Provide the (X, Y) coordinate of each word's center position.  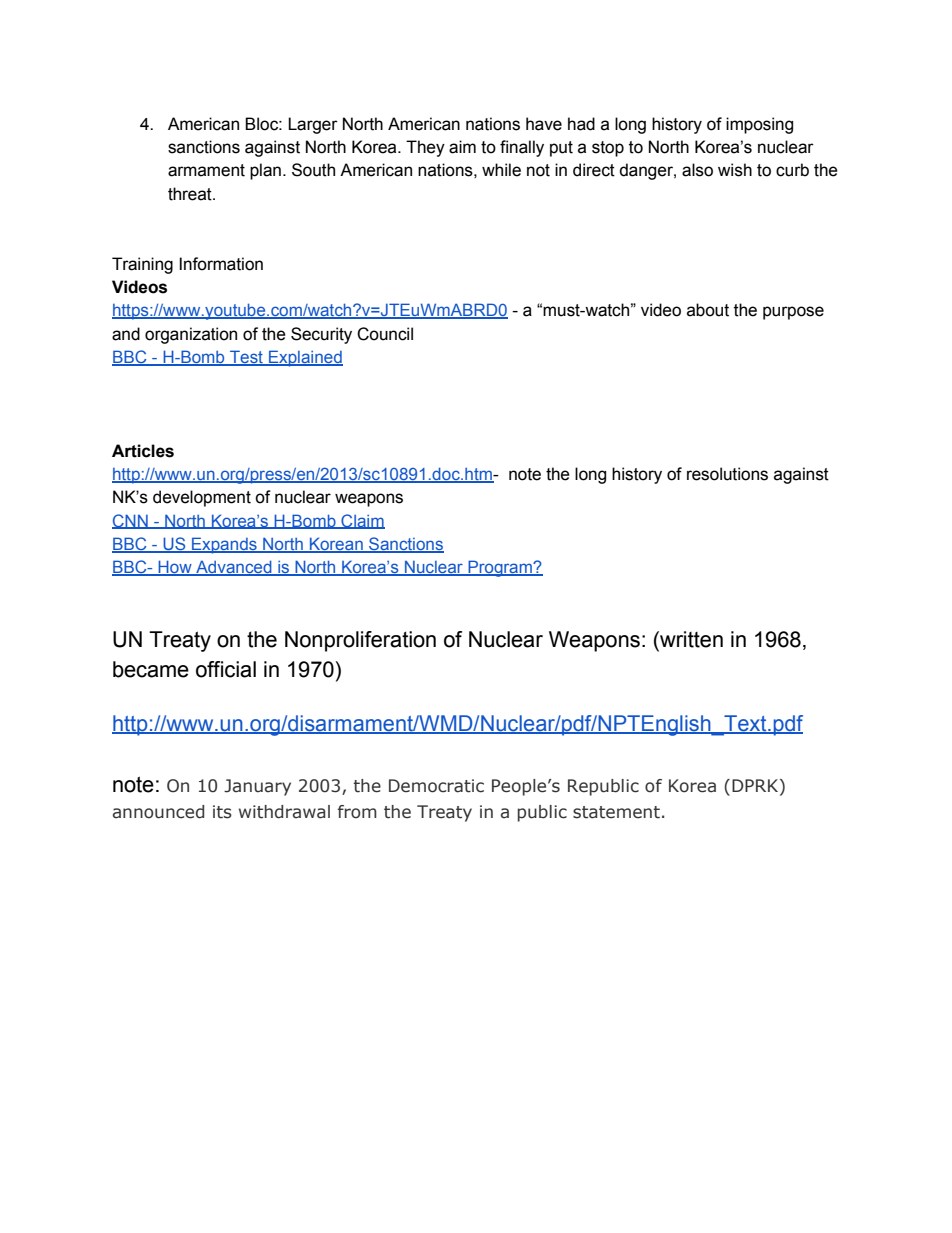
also (697, 170)
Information (221, 264)
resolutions (727, 474)
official (226, 669)
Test (246, 358)
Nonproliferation (360, 641)
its (222, 812)
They (425, 148)
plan (265, 171)
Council (385, 334)
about (708, 310)
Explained (305, 358)
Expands (224, 545)
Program (500, 568)
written (690, 639)
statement (616, 812)
